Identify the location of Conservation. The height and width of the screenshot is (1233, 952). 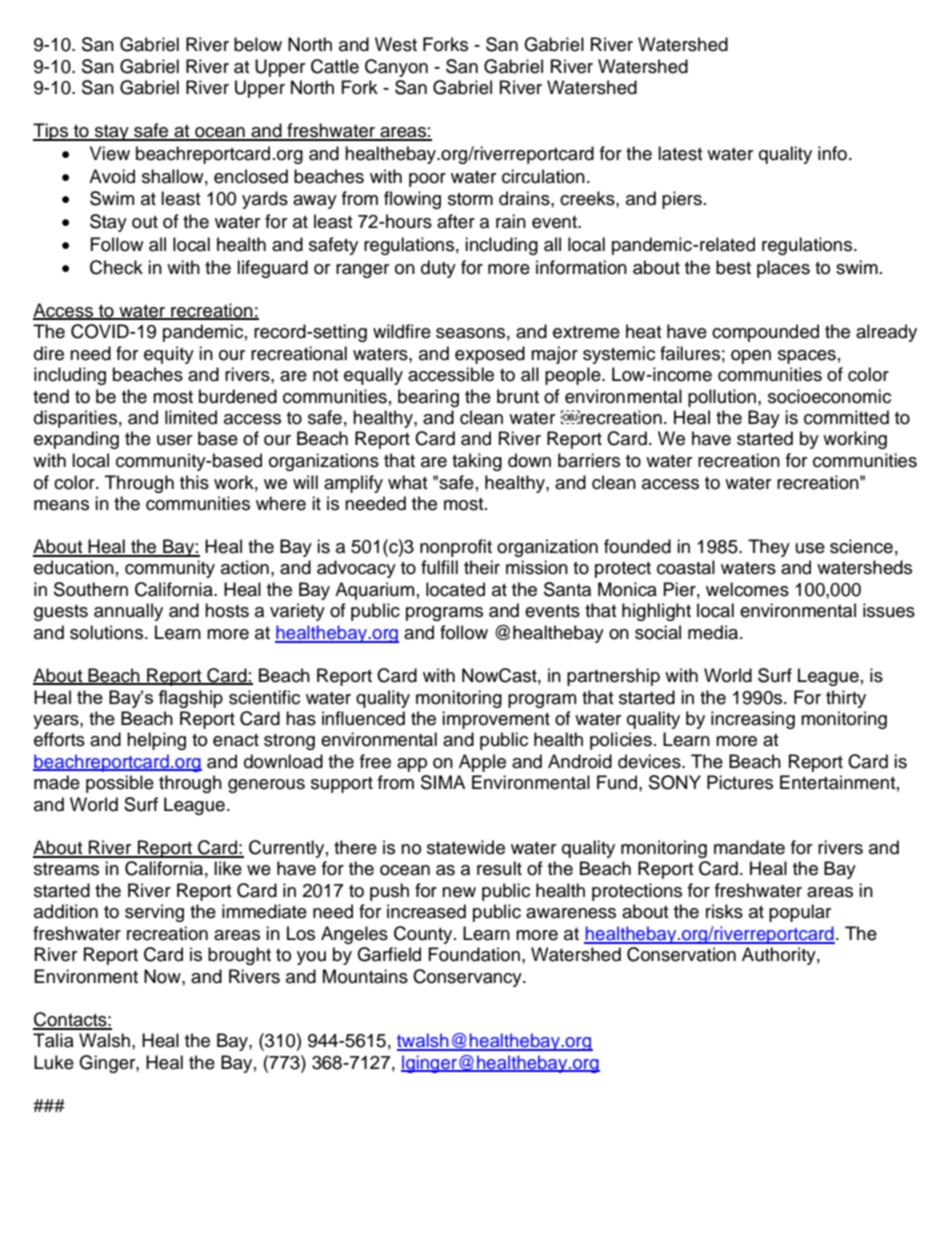
(681, 954).
